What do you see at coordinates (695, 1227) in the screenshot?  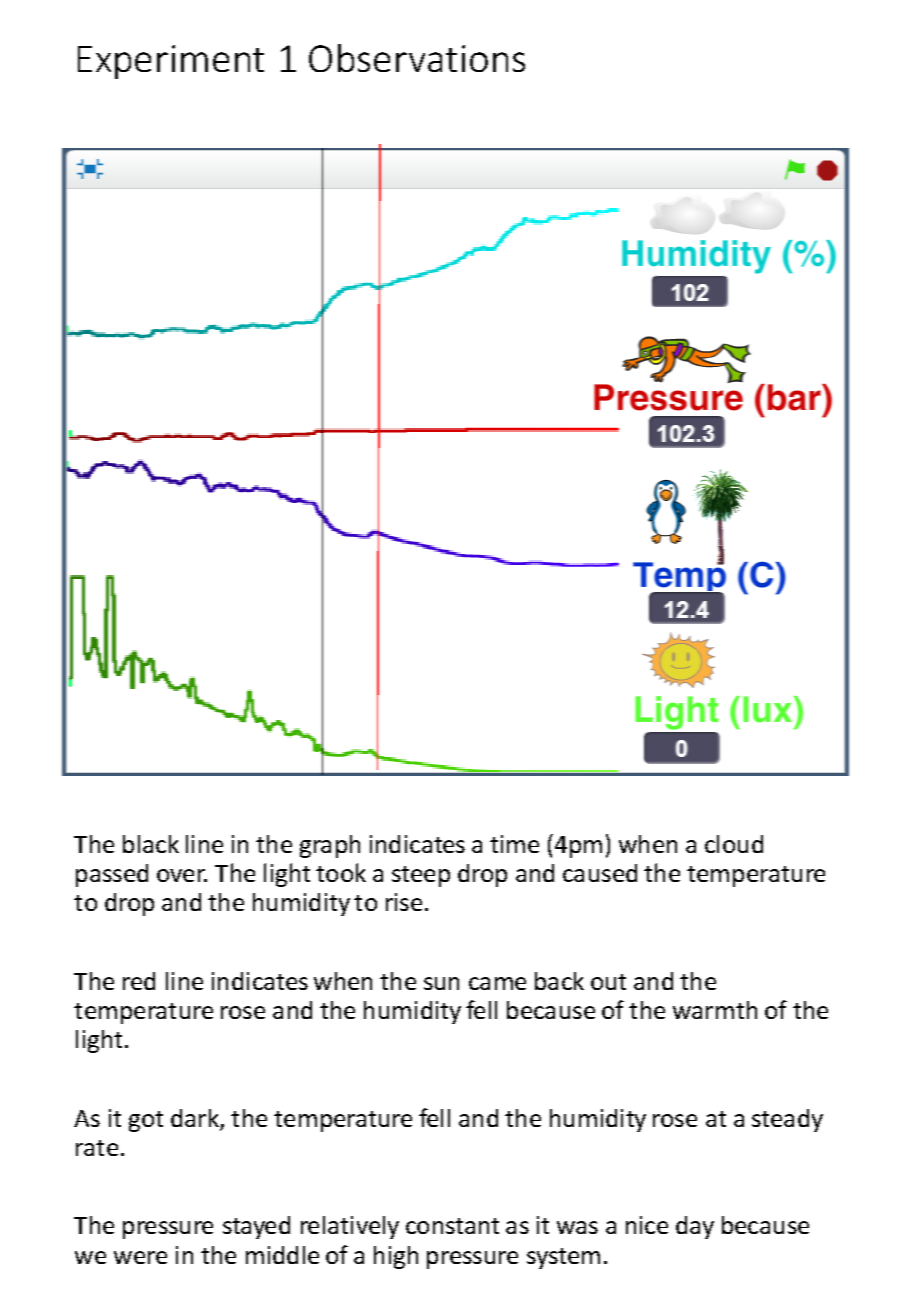 I see `day` at bounding box center [695, 1227].
